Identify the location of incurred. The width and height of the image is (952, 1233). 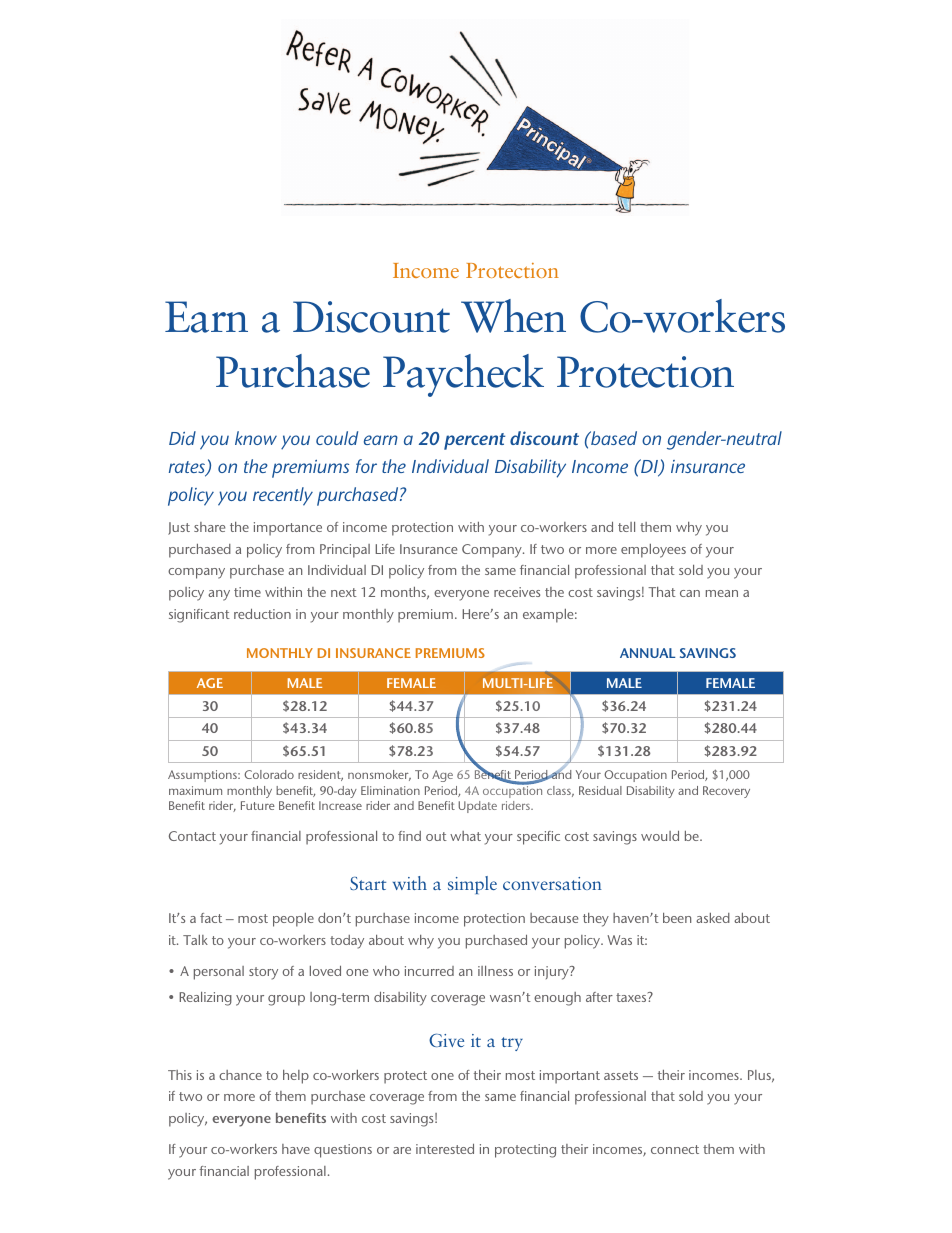
(429, 971).
